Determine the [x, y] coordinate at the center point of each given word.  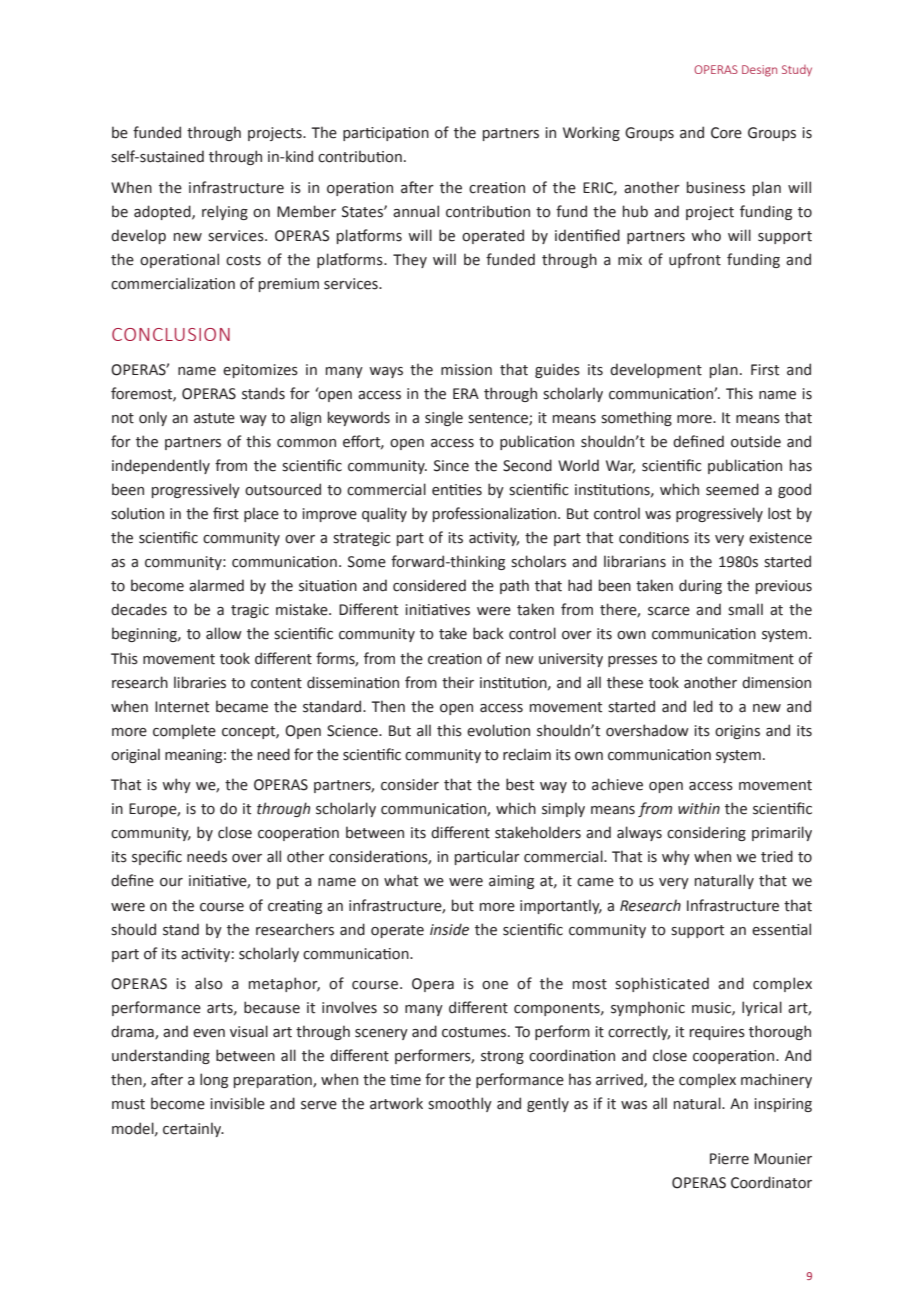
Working [591, 133]
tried [777, 856]
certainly [193, 1129]
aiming [511, 882]
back [488, 633]
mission [466, 370]
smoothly [460, 1104]
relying [225, 212]
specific [157, 857]
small [745, 609]
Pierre [729, 1159]
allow [224, 633]
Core [726, 133]
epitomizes [260, 371]
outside [756, 441]
